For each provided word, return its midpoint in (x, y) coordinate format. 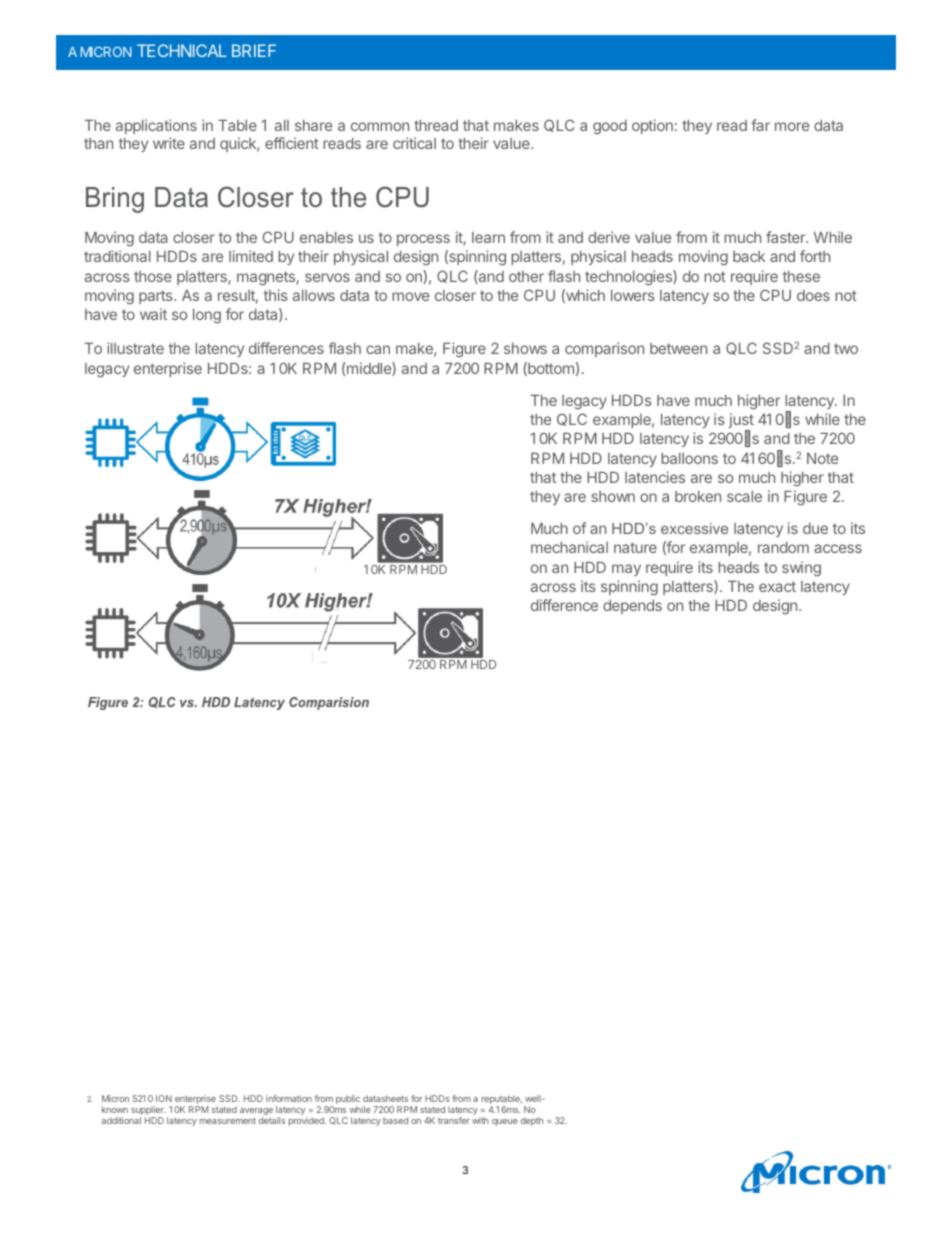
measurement (228, 1121)
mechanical (569, 547)
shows (525, 348)
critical (414, 143)
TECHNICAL (182, 50)
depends (632, 607)
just (741, 422)
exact (777, 586)
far (760, 125)
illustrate (135, 348)
